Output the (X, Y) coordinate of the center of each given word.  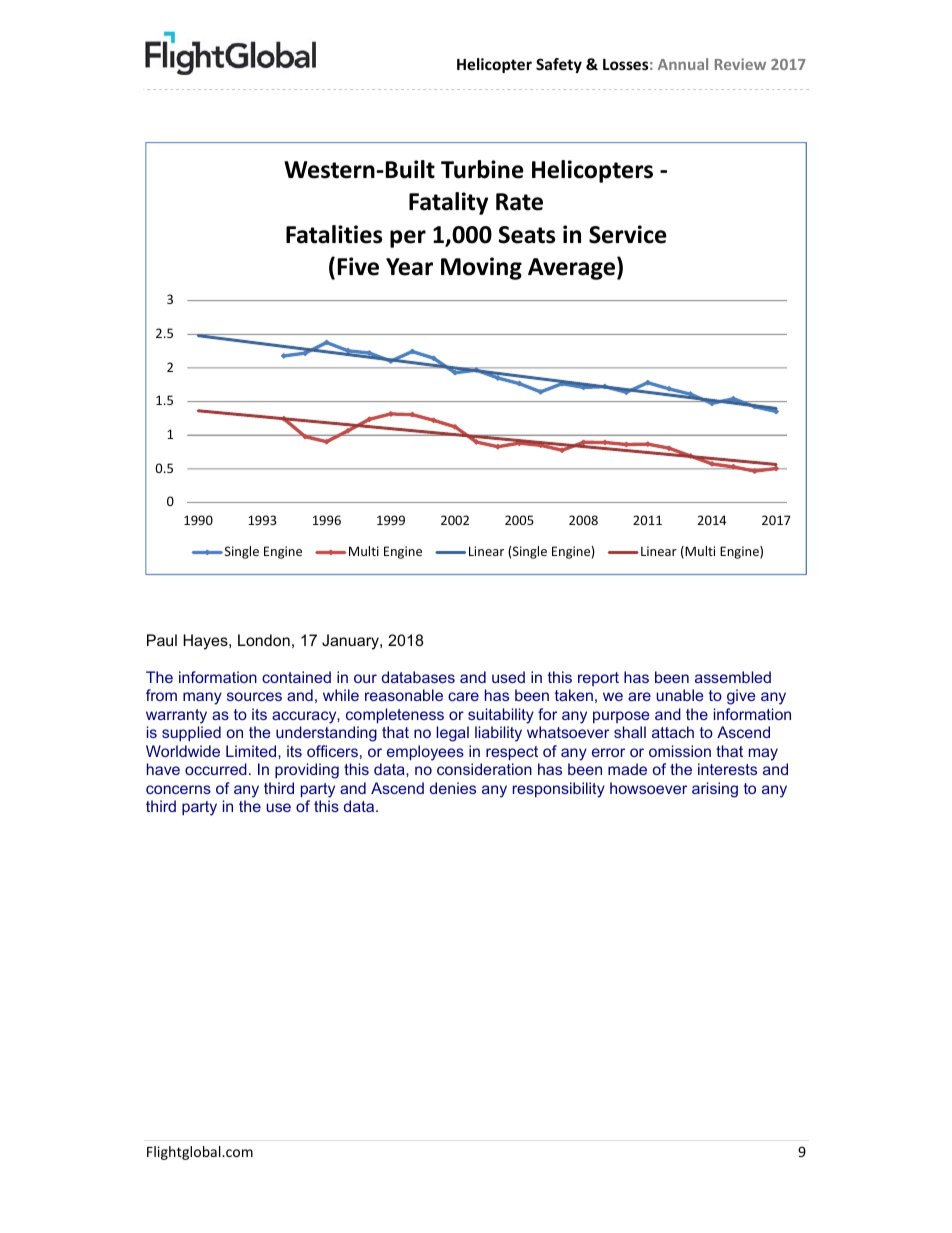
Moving (481, 268)
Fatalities (334, 234)
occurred (216, 769)
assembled (733, 677)
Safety (559, 65)
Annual (683, 64)
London (264, 640)
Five (358, 266)
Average (571, 269)
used (508, 677)
